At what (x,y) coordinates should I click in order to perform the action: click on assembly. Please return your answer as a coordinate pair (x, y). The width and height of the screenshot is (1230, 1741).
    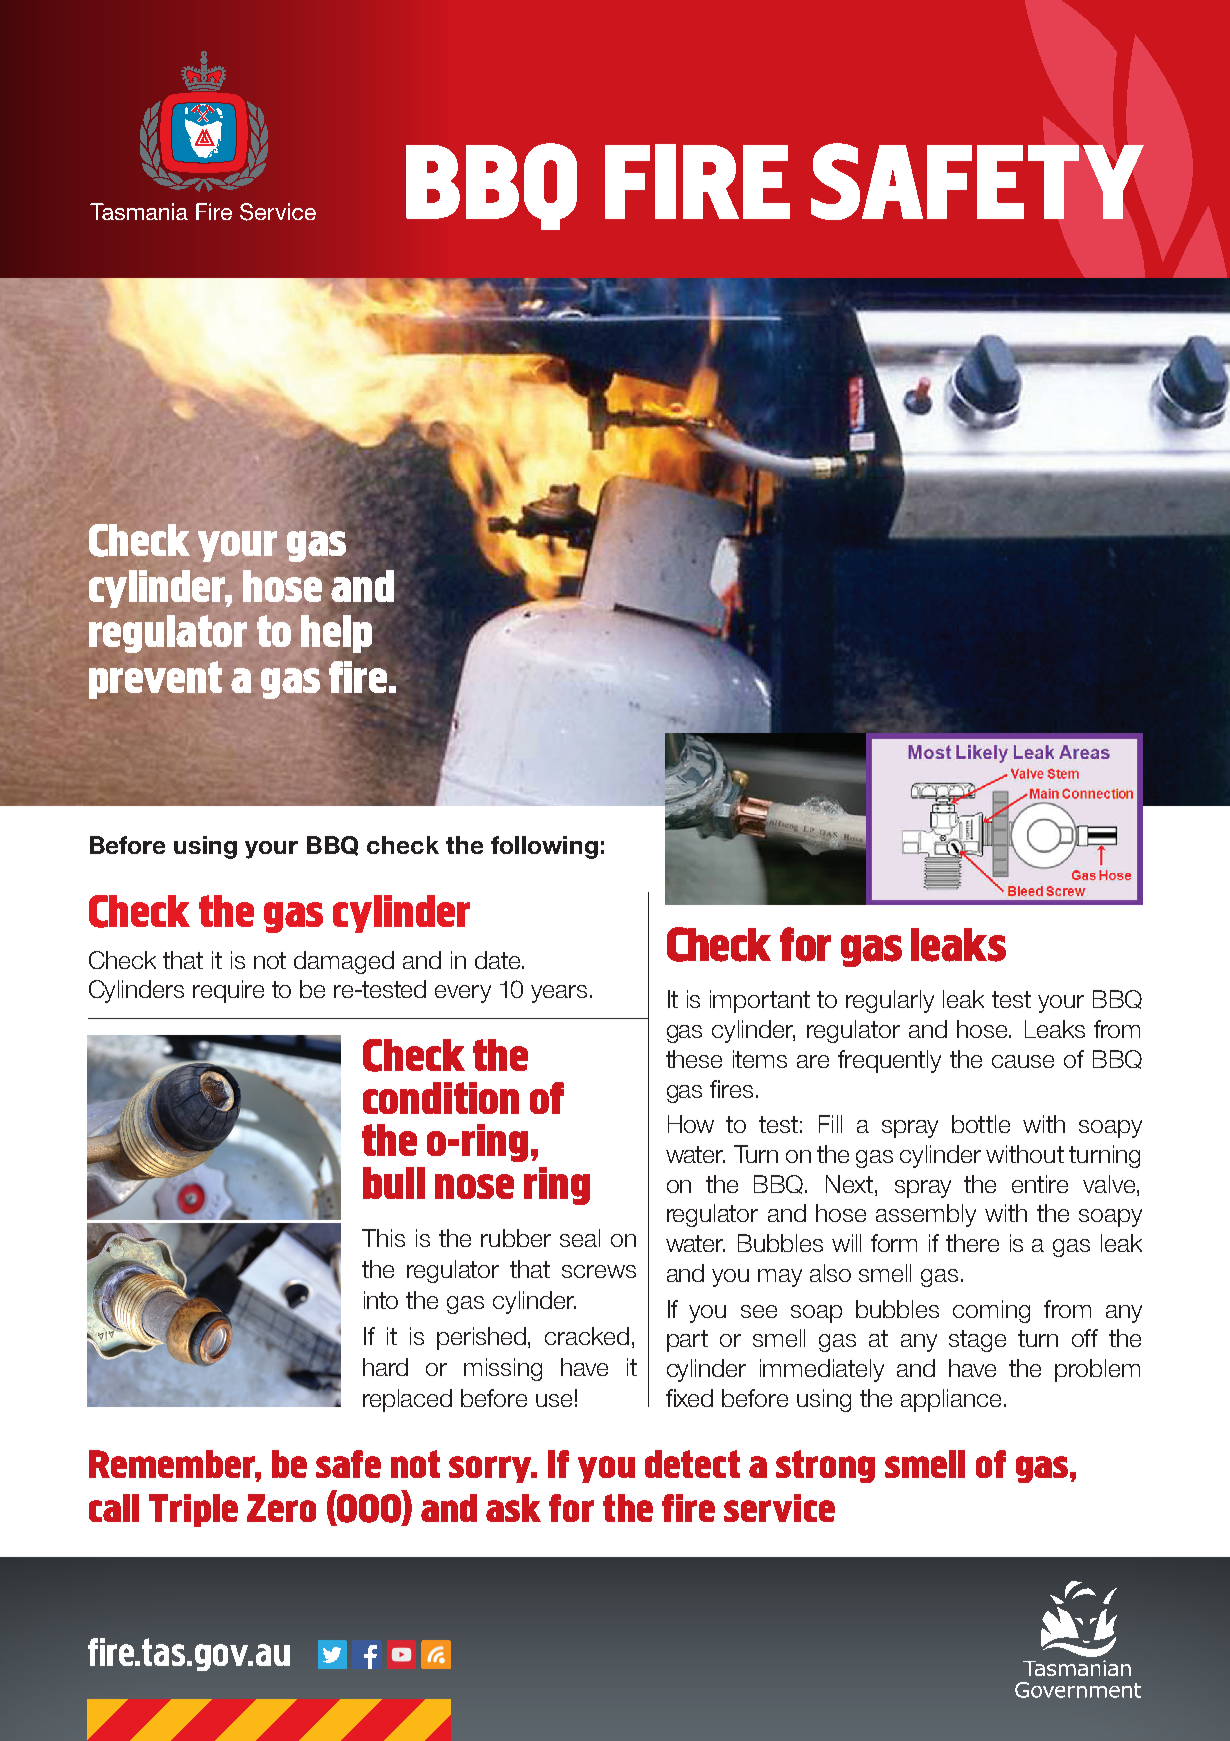
    Looking at the image, I should click on (926, 1215).
